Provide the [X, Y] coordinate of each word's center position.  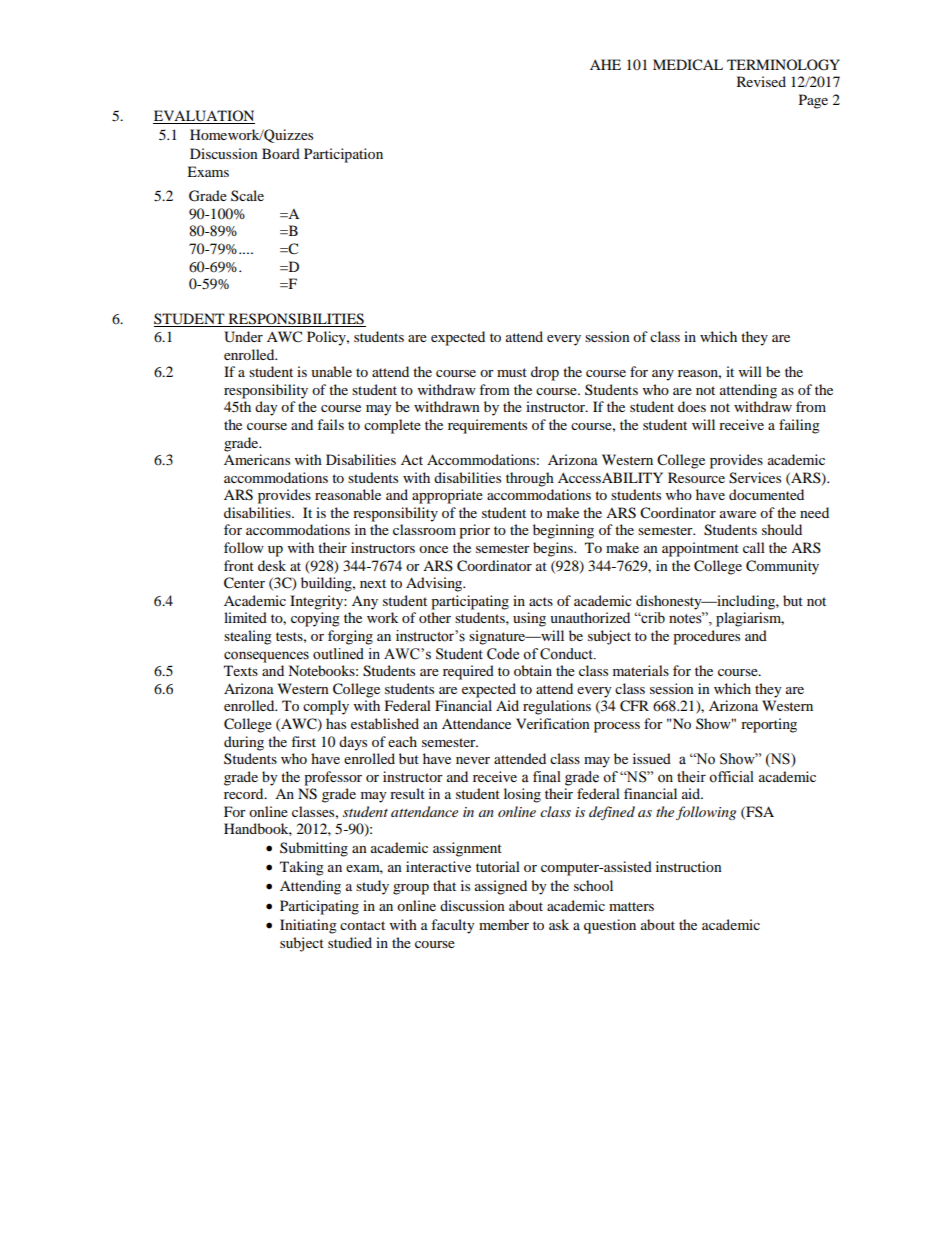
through [530, 479]
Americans [257, 459]
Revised [761, 81]
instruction [689, 866]
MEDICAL [688, 65]
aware [738, 514]
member [504, 924]
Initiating [308, 926]
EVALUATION [204, 117]
